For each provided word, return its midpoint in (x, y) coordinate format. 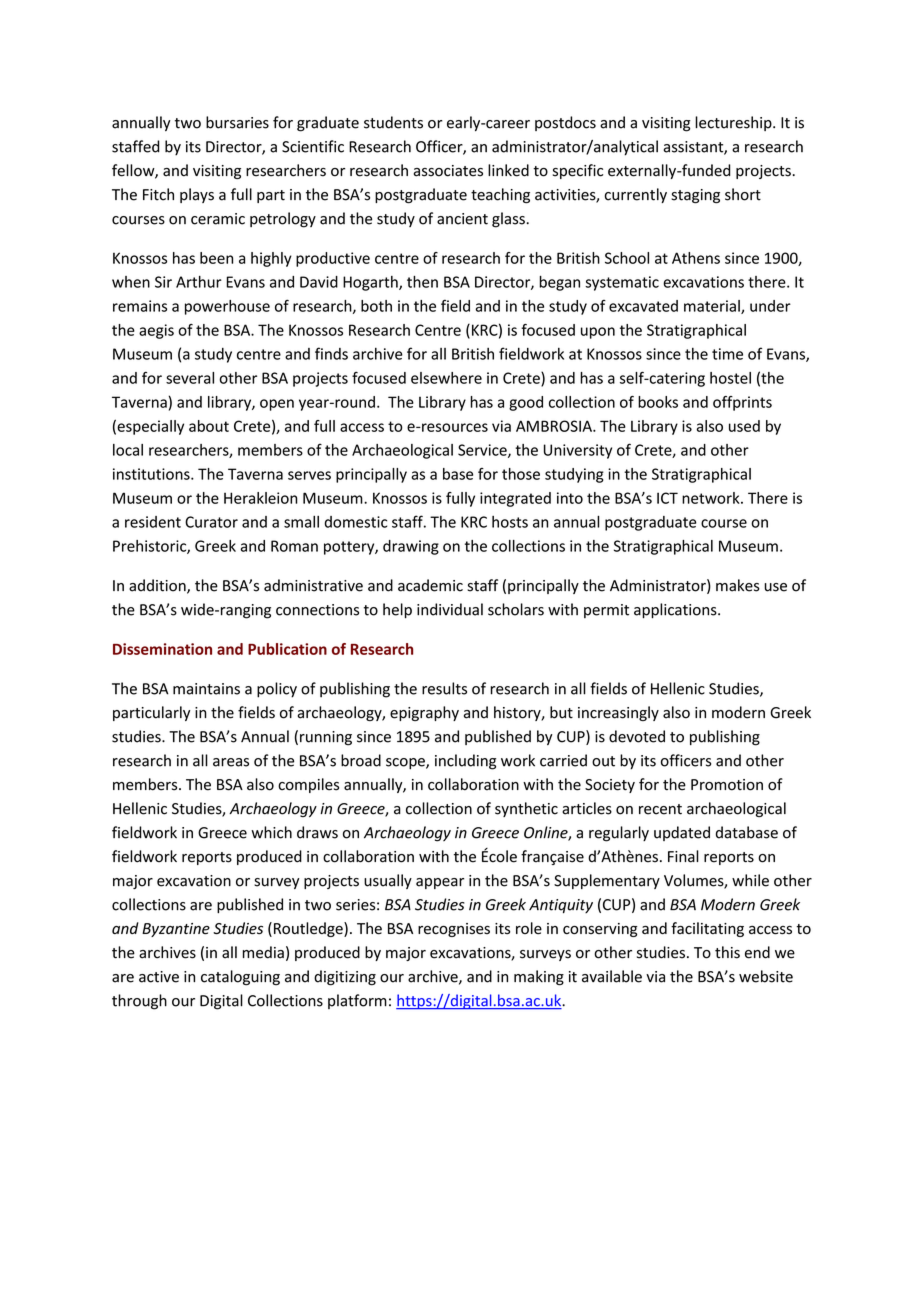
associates (448, 171)
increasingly (618, 713)
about (209, 426)
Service (483, 451)
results (444, 688)
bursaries (237, 122)
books (658, 402)
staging (695, 196)
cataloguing (240, 978)
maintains (206, 689)
